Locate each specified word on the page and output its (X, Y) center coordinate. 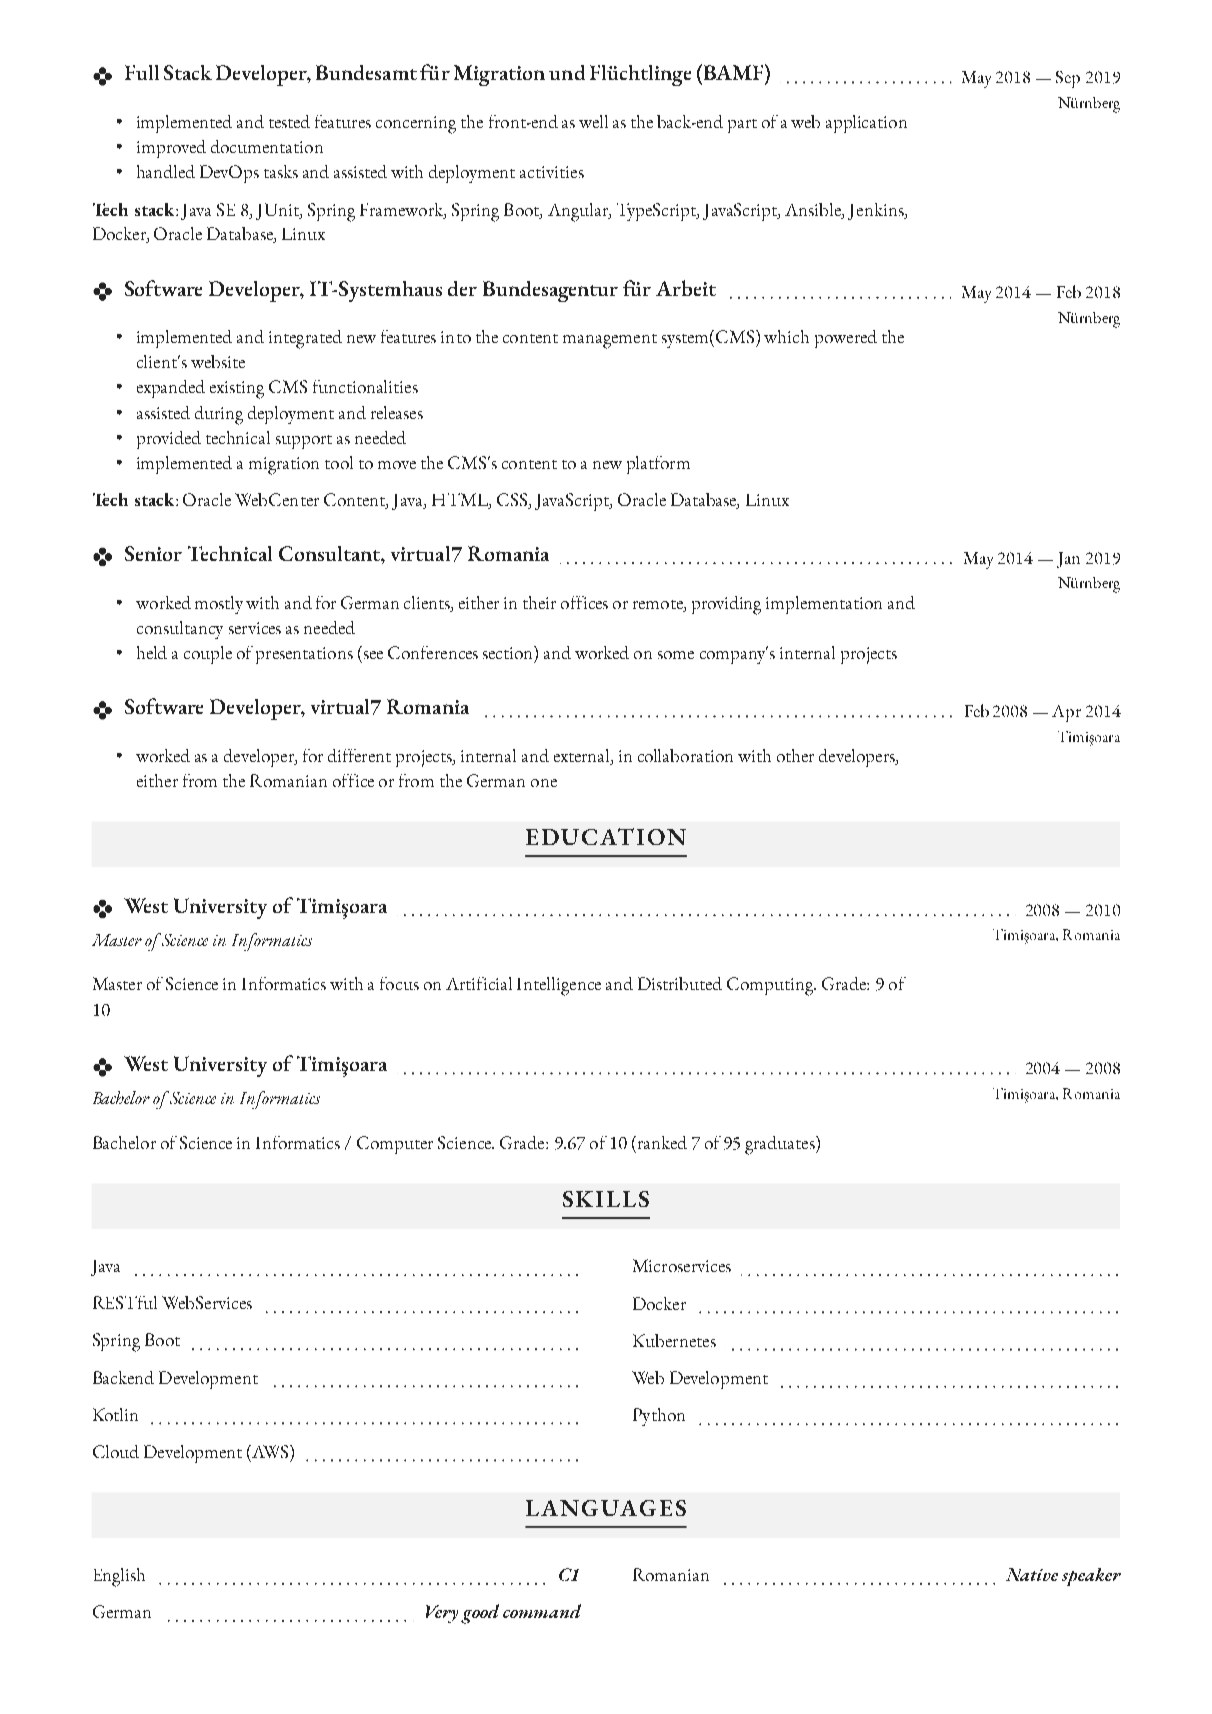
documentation (267, 146)
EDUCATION (606, 836)
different (359, 755)
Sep (1068, 79)
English (119, 1577)
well (593, 121)
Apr (1066, 713)
